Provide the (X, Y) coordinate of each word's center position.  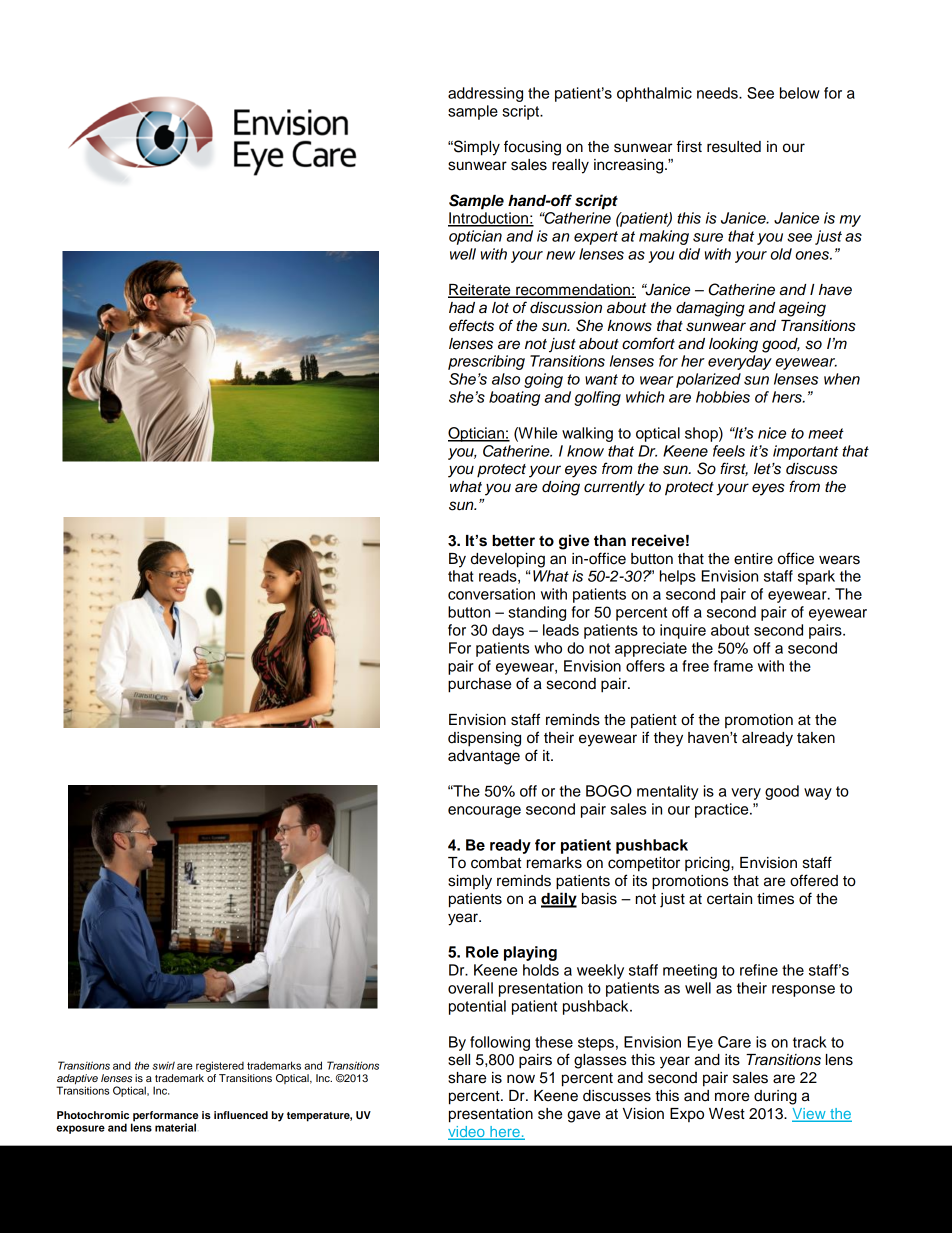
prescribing (486, 362)
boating (514, 398)
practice (723, 810)
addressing (485, 94)
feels (729, 451)
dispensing (484, 739)
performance (164, 1117)
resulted (734, 147)
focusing (532, 148)
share (467, 1078)
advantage (484, 757)
